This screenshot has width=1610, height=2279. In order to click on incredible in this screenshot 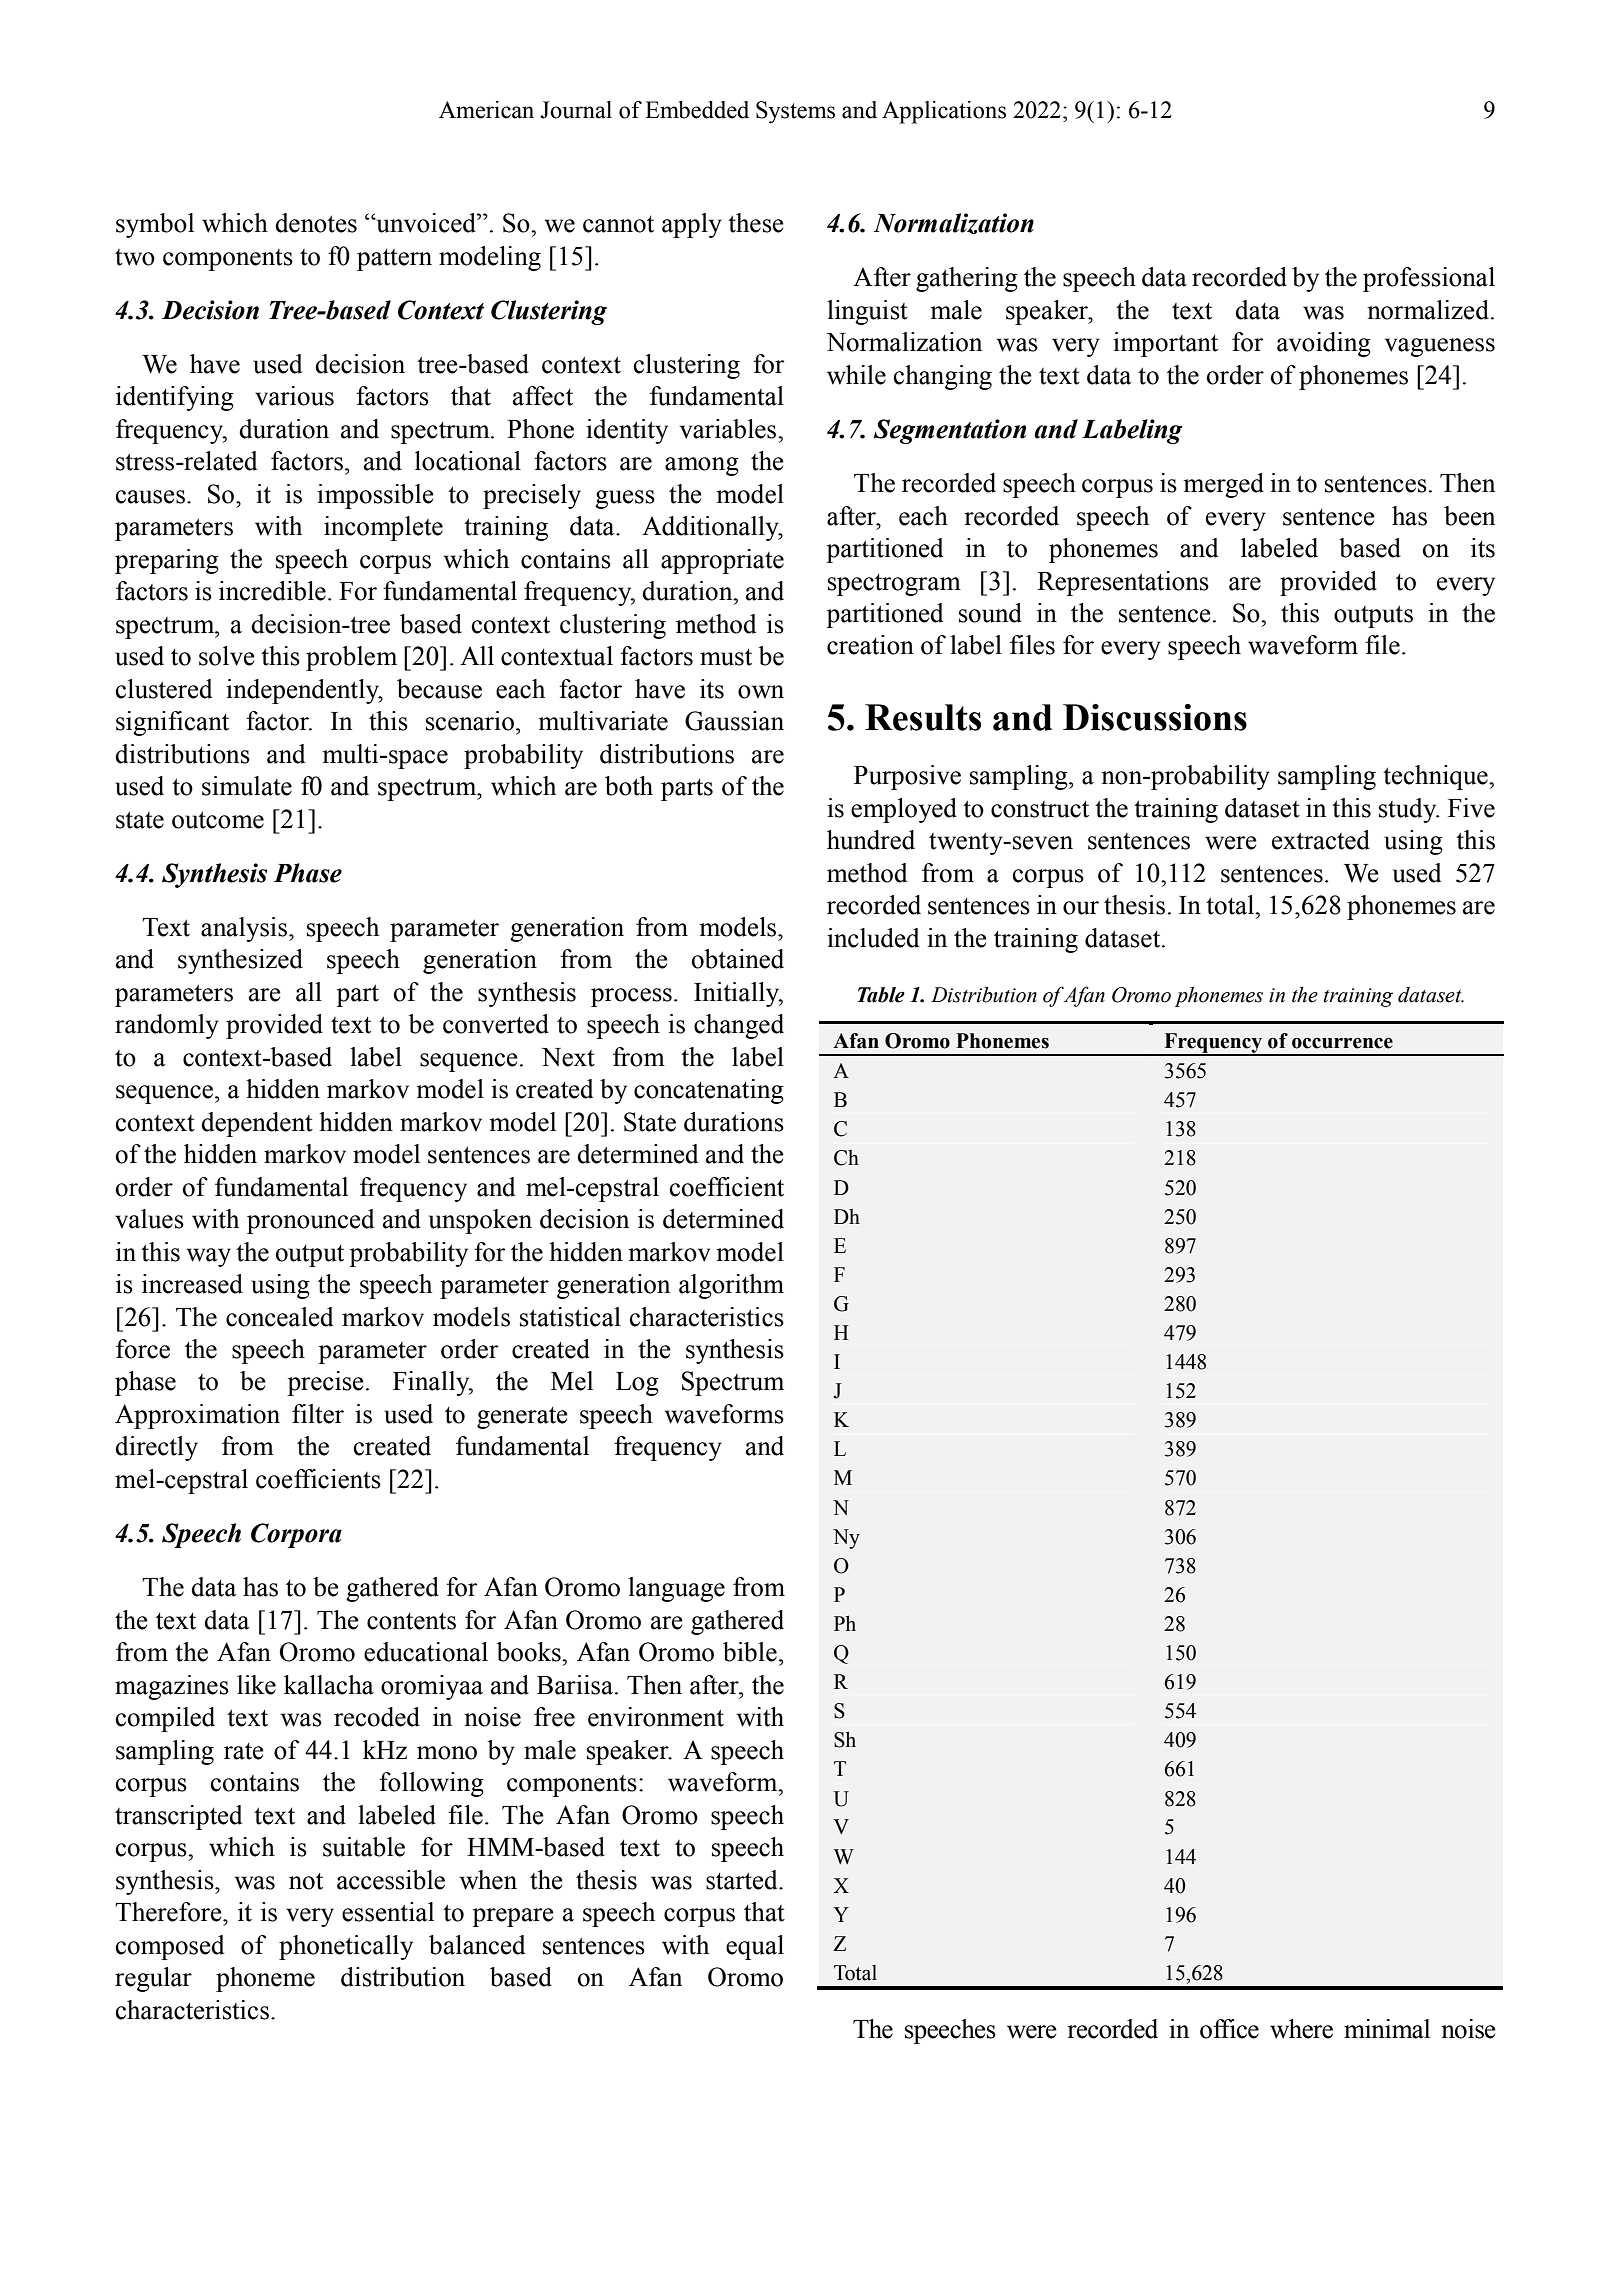, I will do `click(272, 591)`.
